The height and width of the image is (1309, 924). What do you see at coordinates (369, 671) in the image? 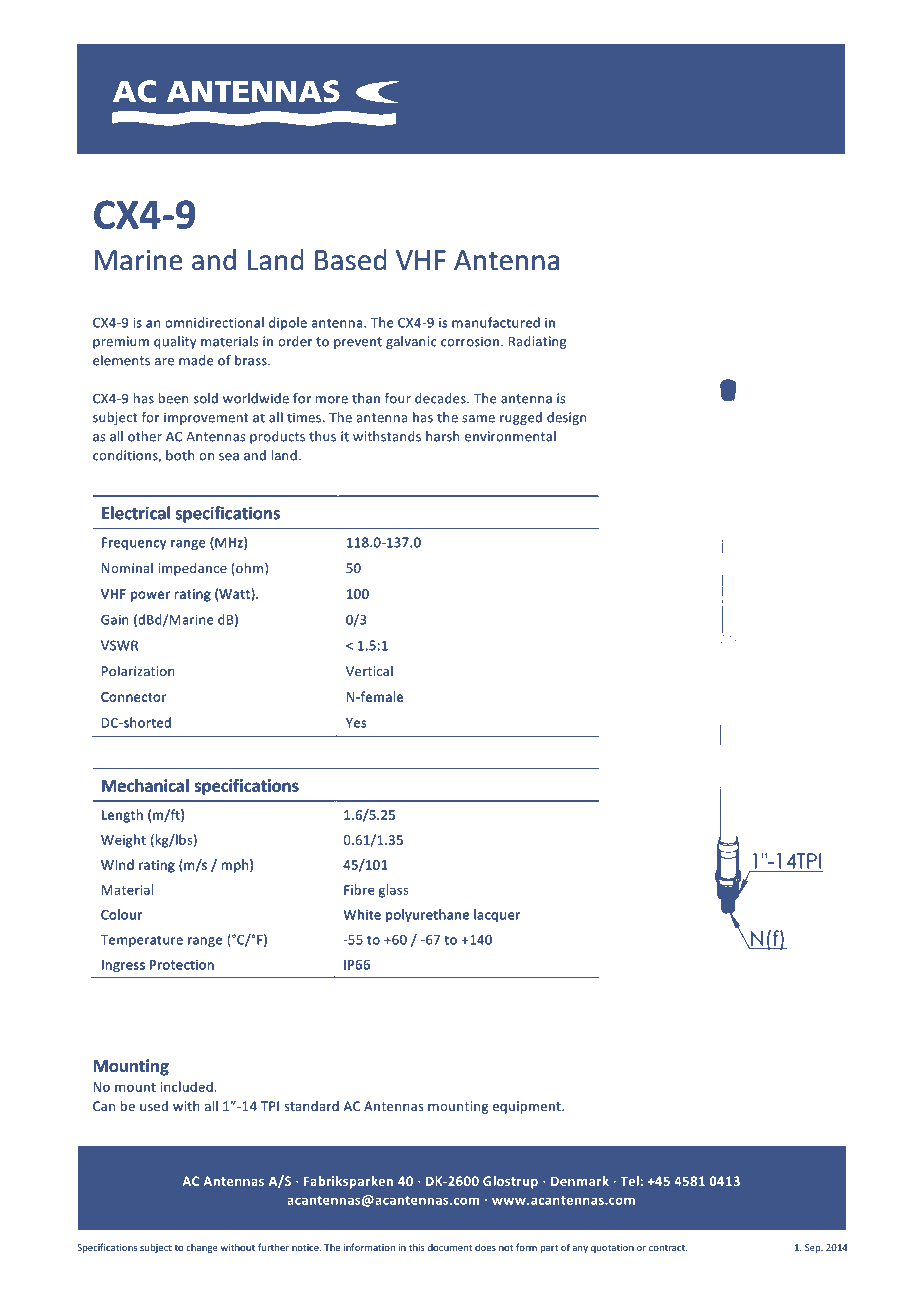
I see `Vertical` at bounding box center [369, 671].
